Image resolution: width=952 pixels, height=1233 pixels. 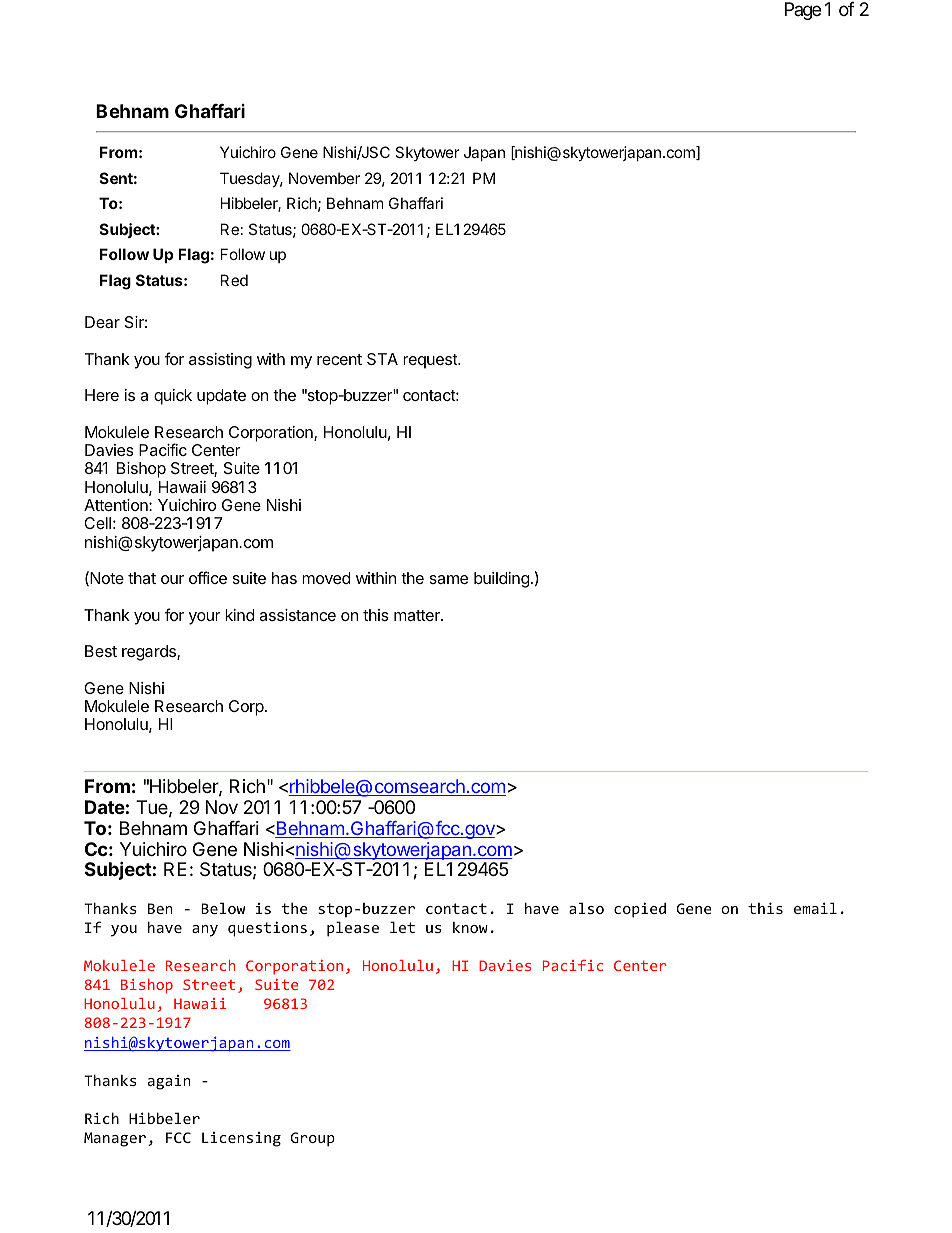 What do you see at coordinates (502, 580) in the screenshot?
I see `building` at bounding box center [502, 580].
